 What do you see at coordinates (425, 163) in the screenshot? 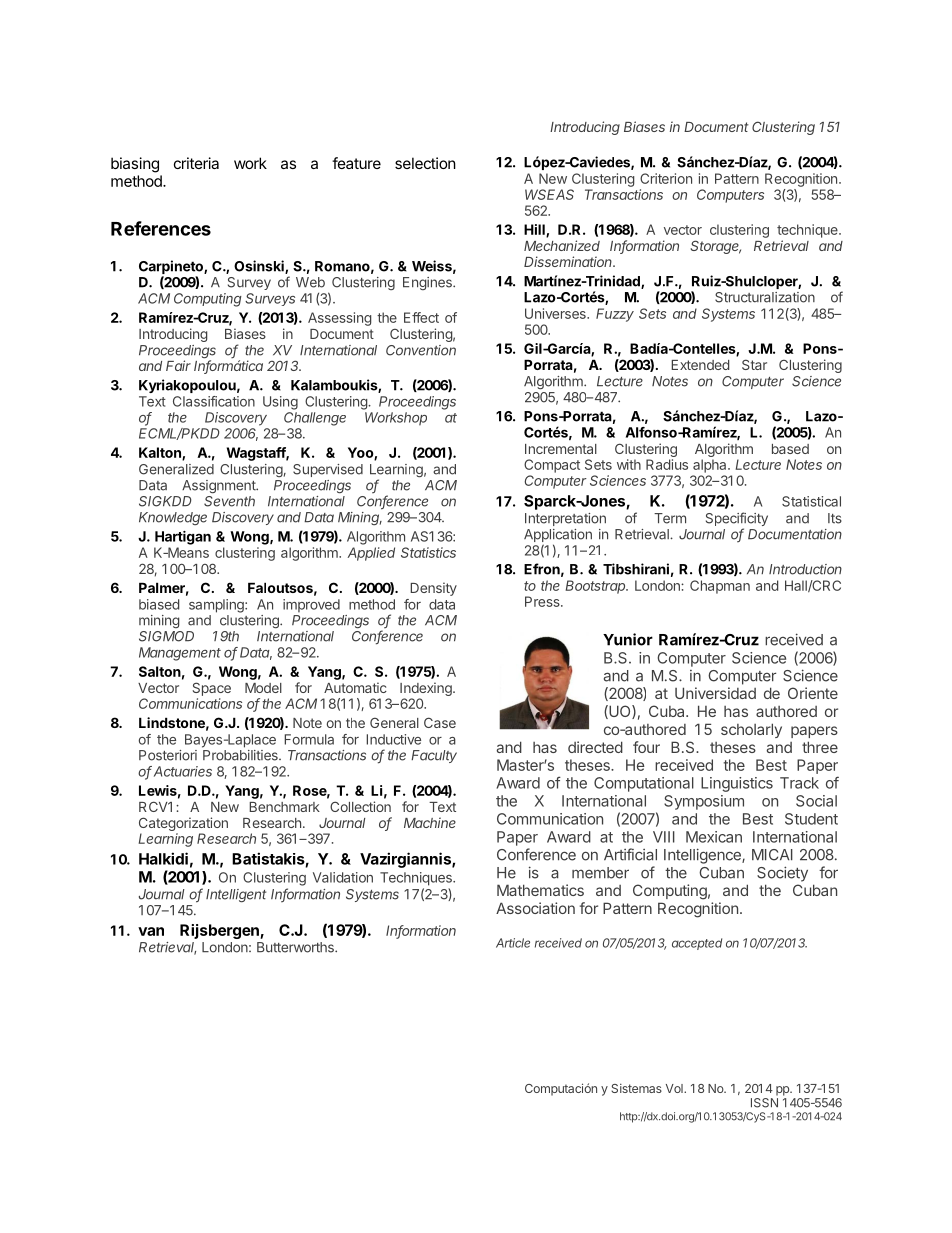
I see `selection` at bounding box center [425, 163].
